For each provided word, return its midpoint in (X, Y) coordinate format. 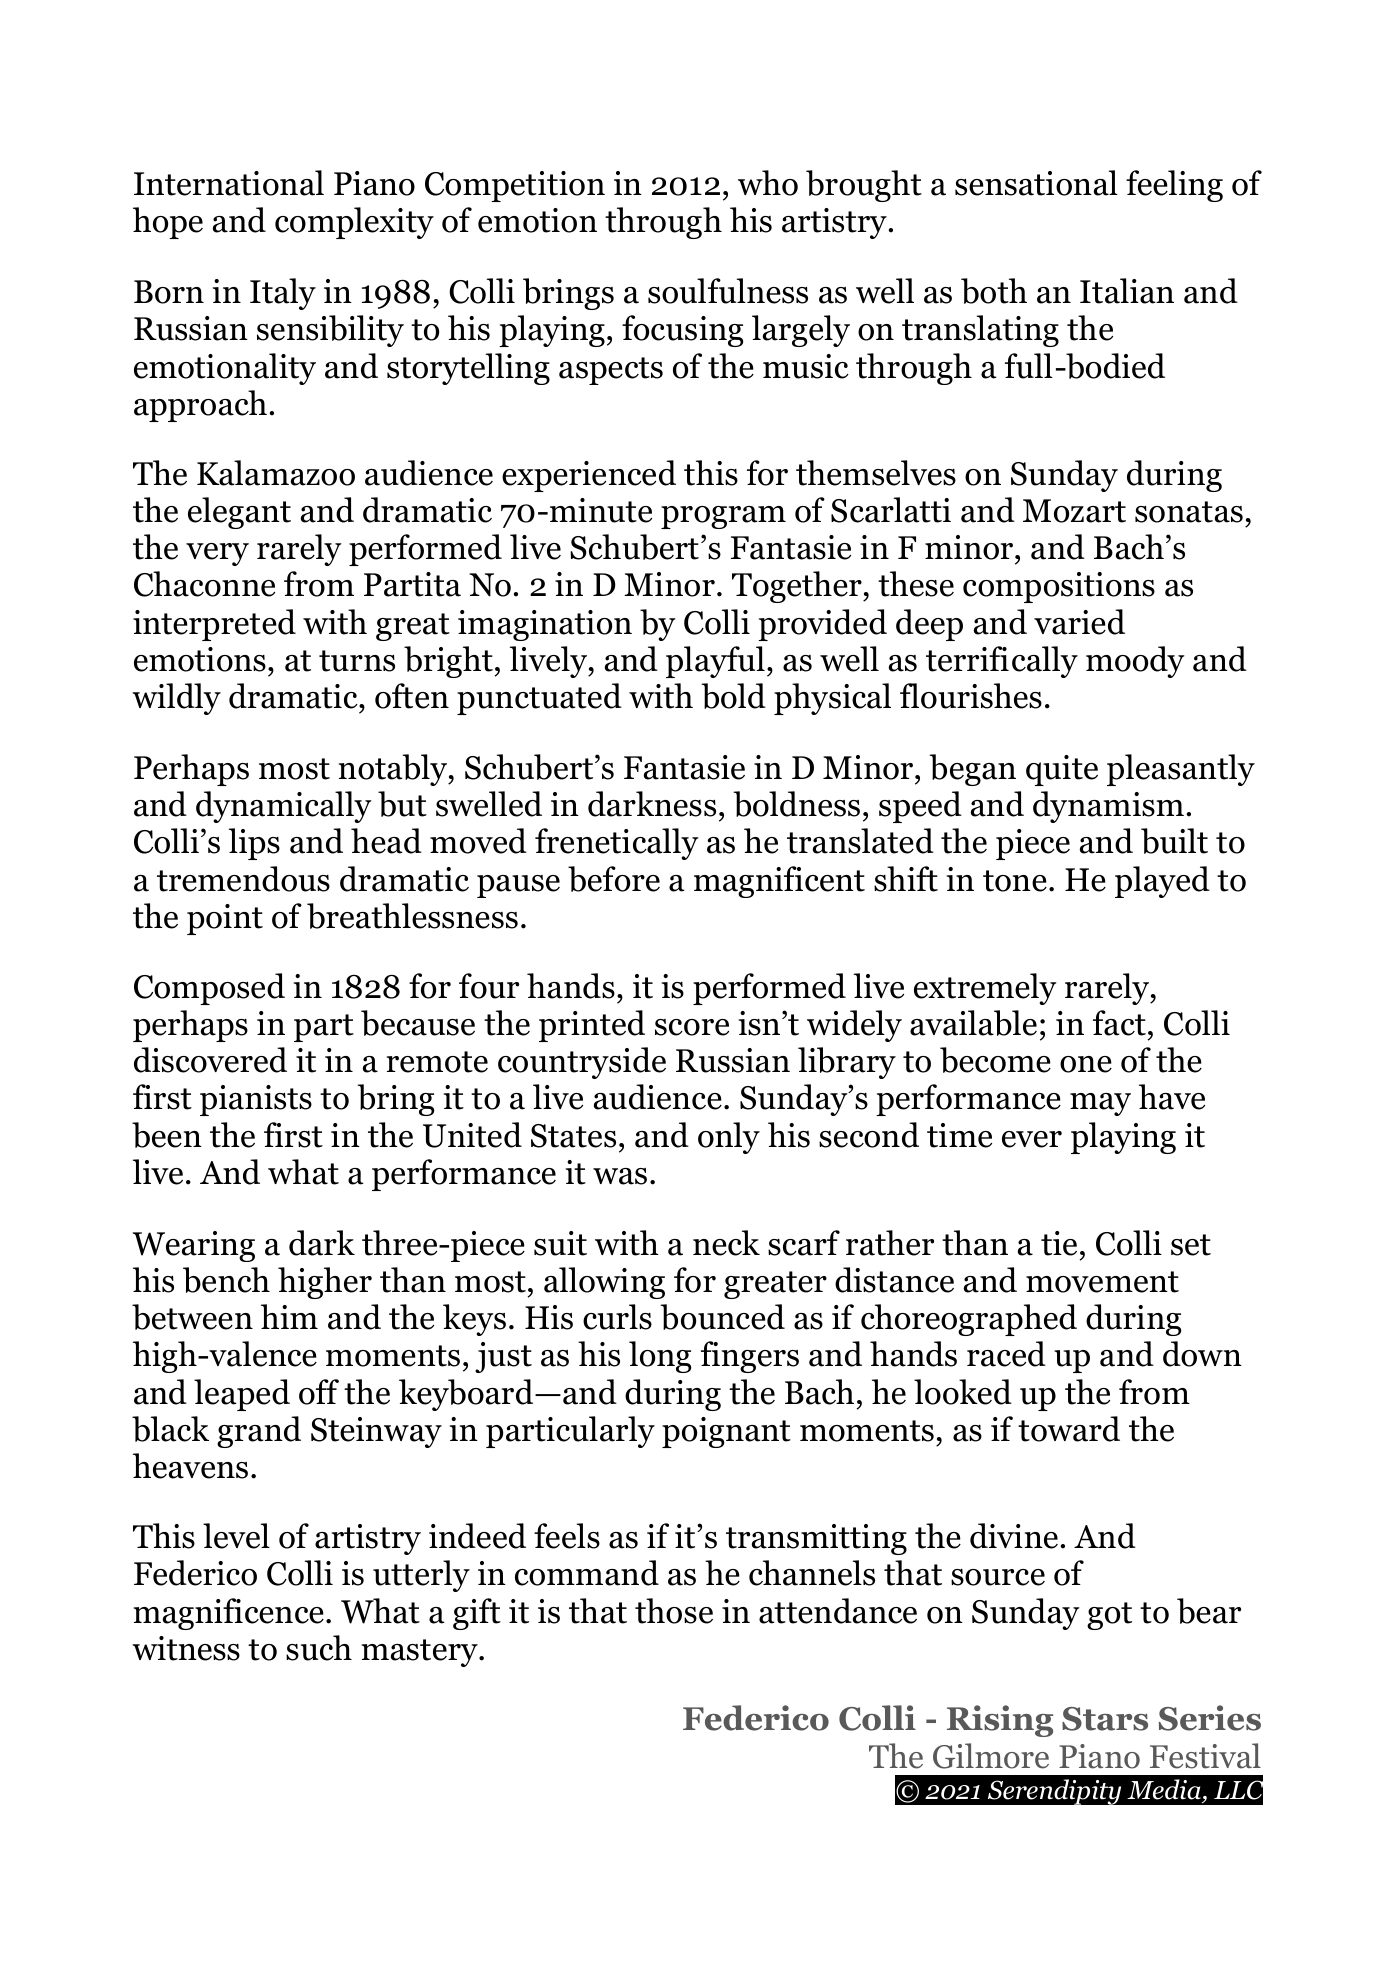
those (674, 1611)
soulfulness (728, 291)
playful (715, 662)
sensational (1036, 183)
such (319, 1648)
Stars (1105, 1719)
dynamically (284, 807)
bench (226, 1280)
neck (726, 1243)
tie (1059, 1243)
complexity (354, 223)
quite (1062, 770)
